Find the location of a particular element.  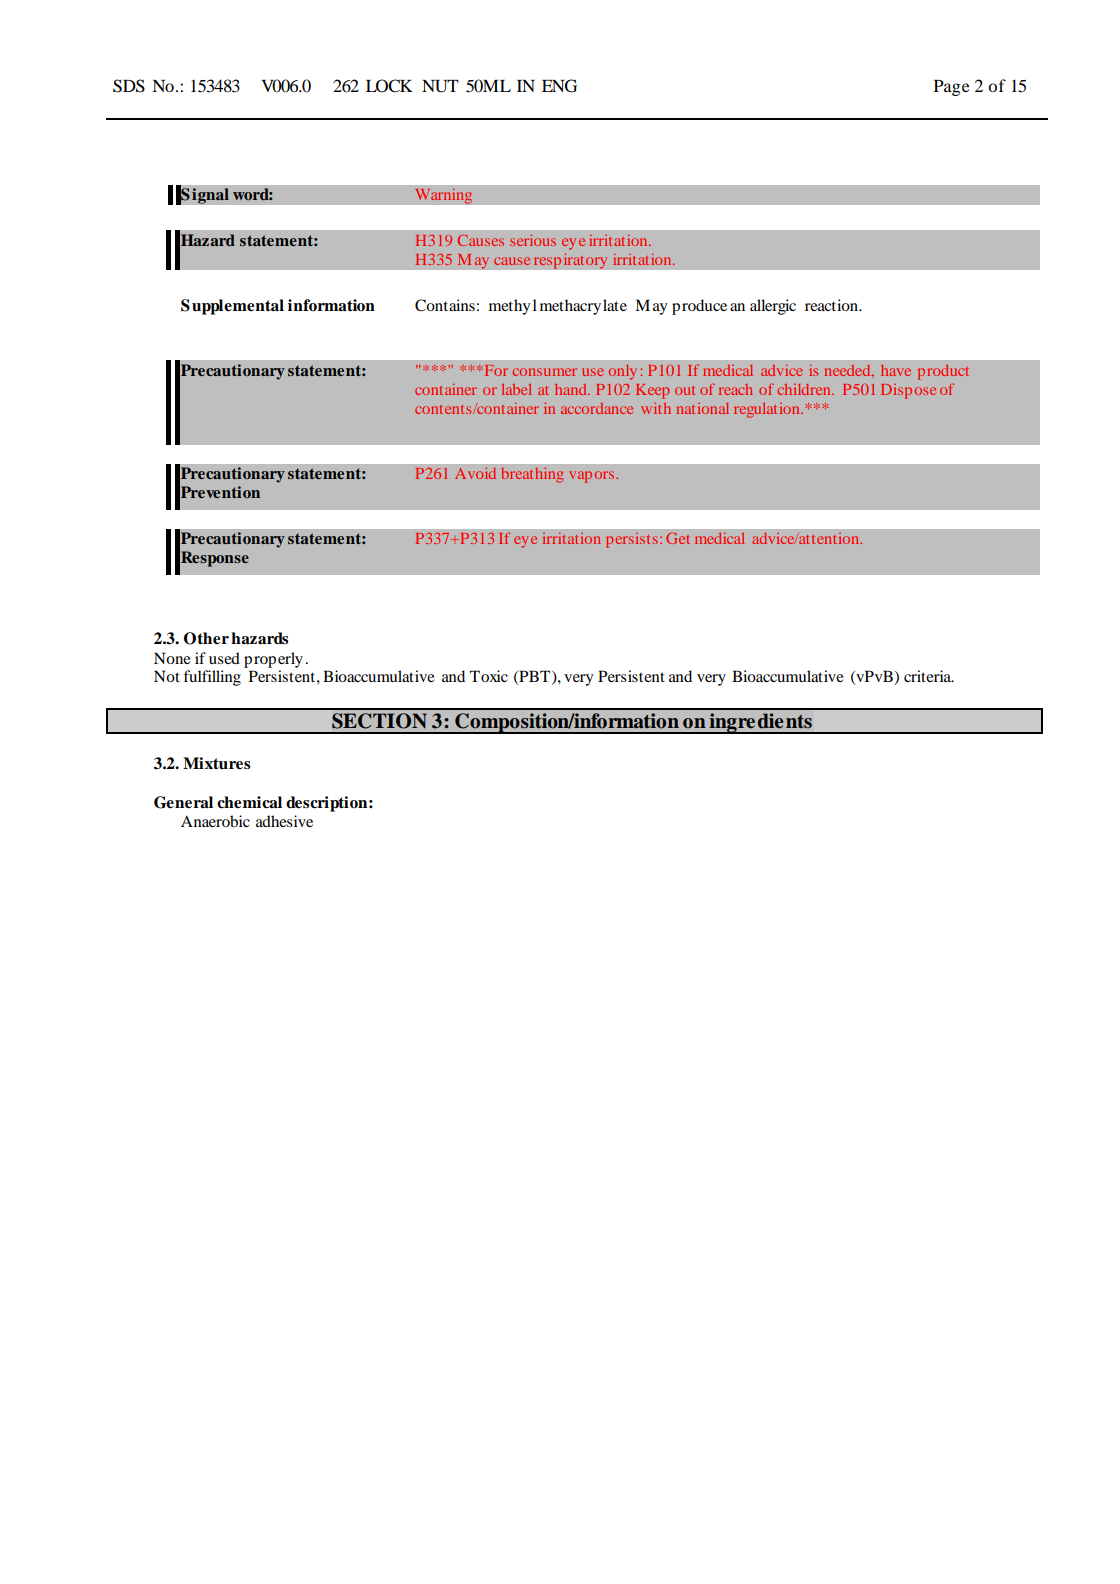

reaction is located at coordinates (833, 305).
